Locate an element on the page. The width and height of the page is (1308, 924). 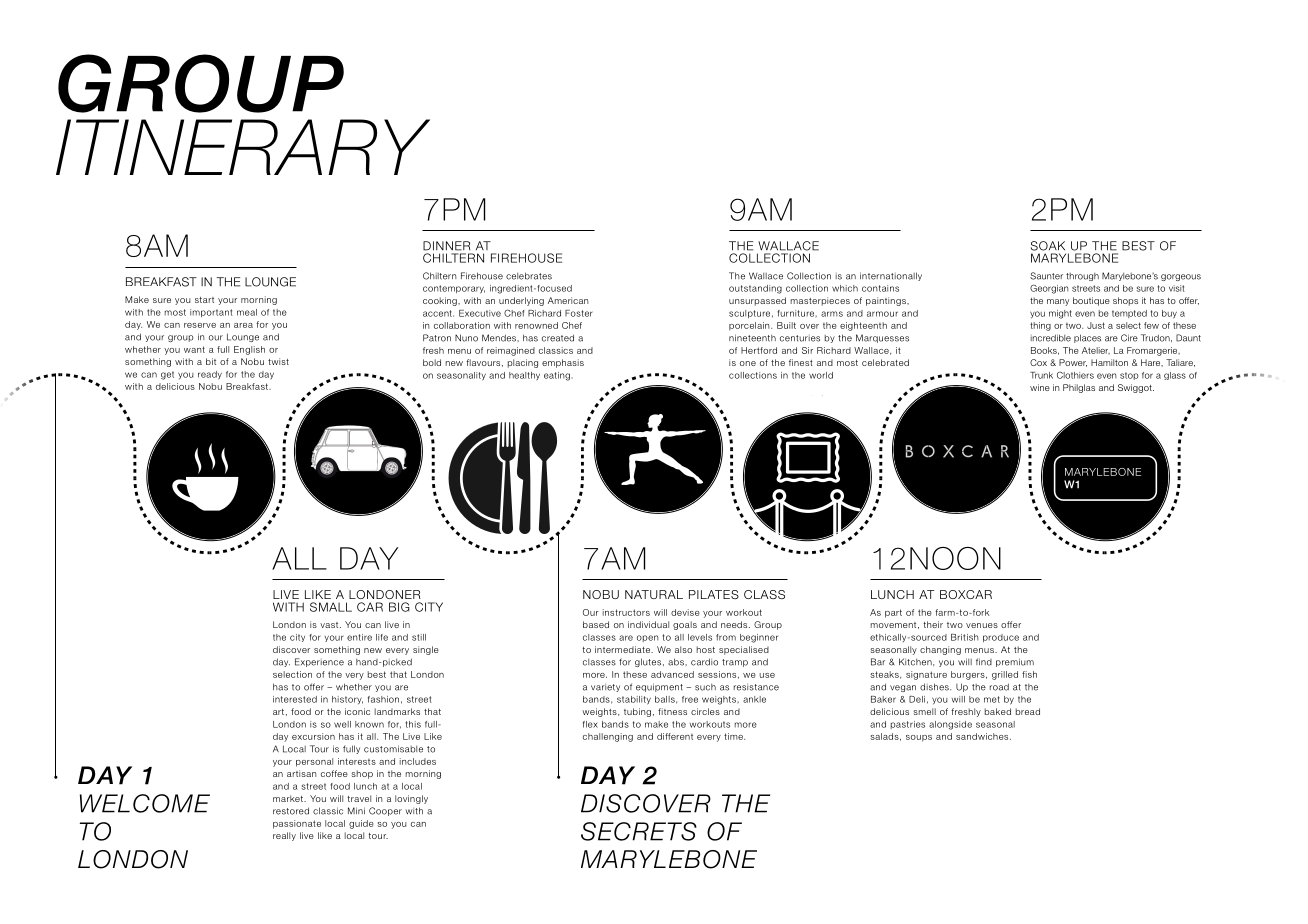
celebrates is located at coordinates (529, 276).
